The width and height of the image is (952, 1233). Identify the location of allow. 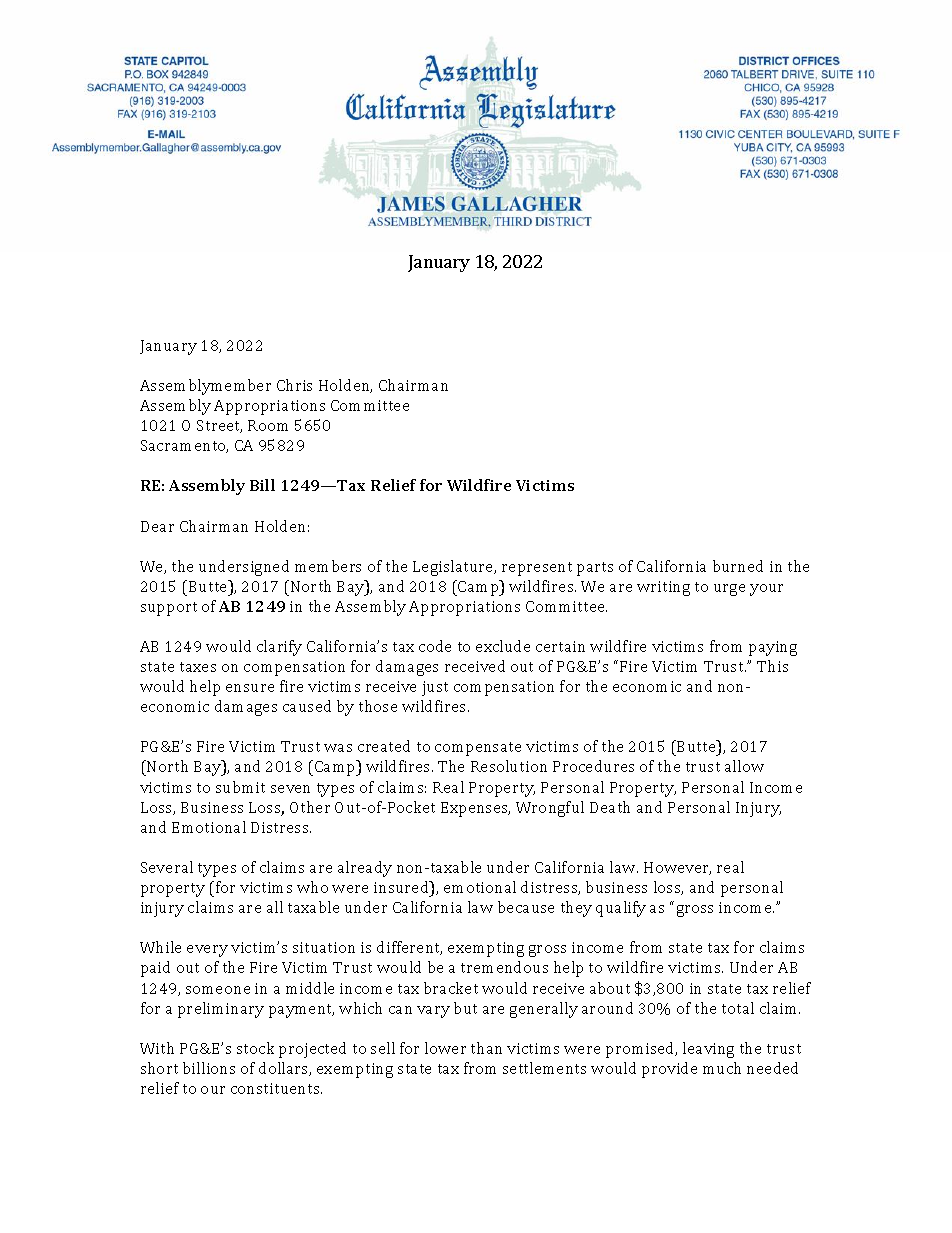
(744, 766).
